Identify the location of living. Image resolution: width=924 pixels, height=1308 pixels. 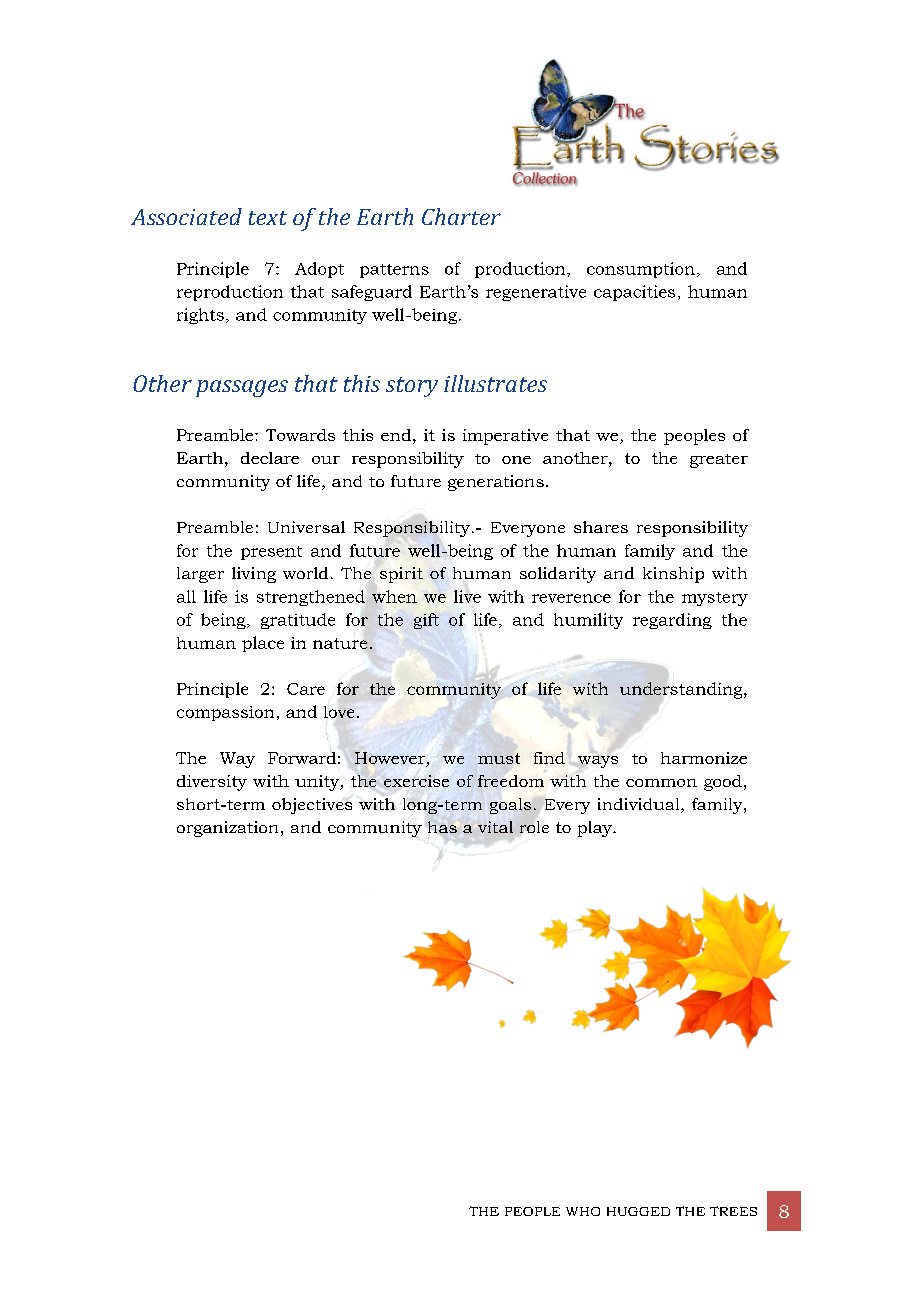
(254, 575).
